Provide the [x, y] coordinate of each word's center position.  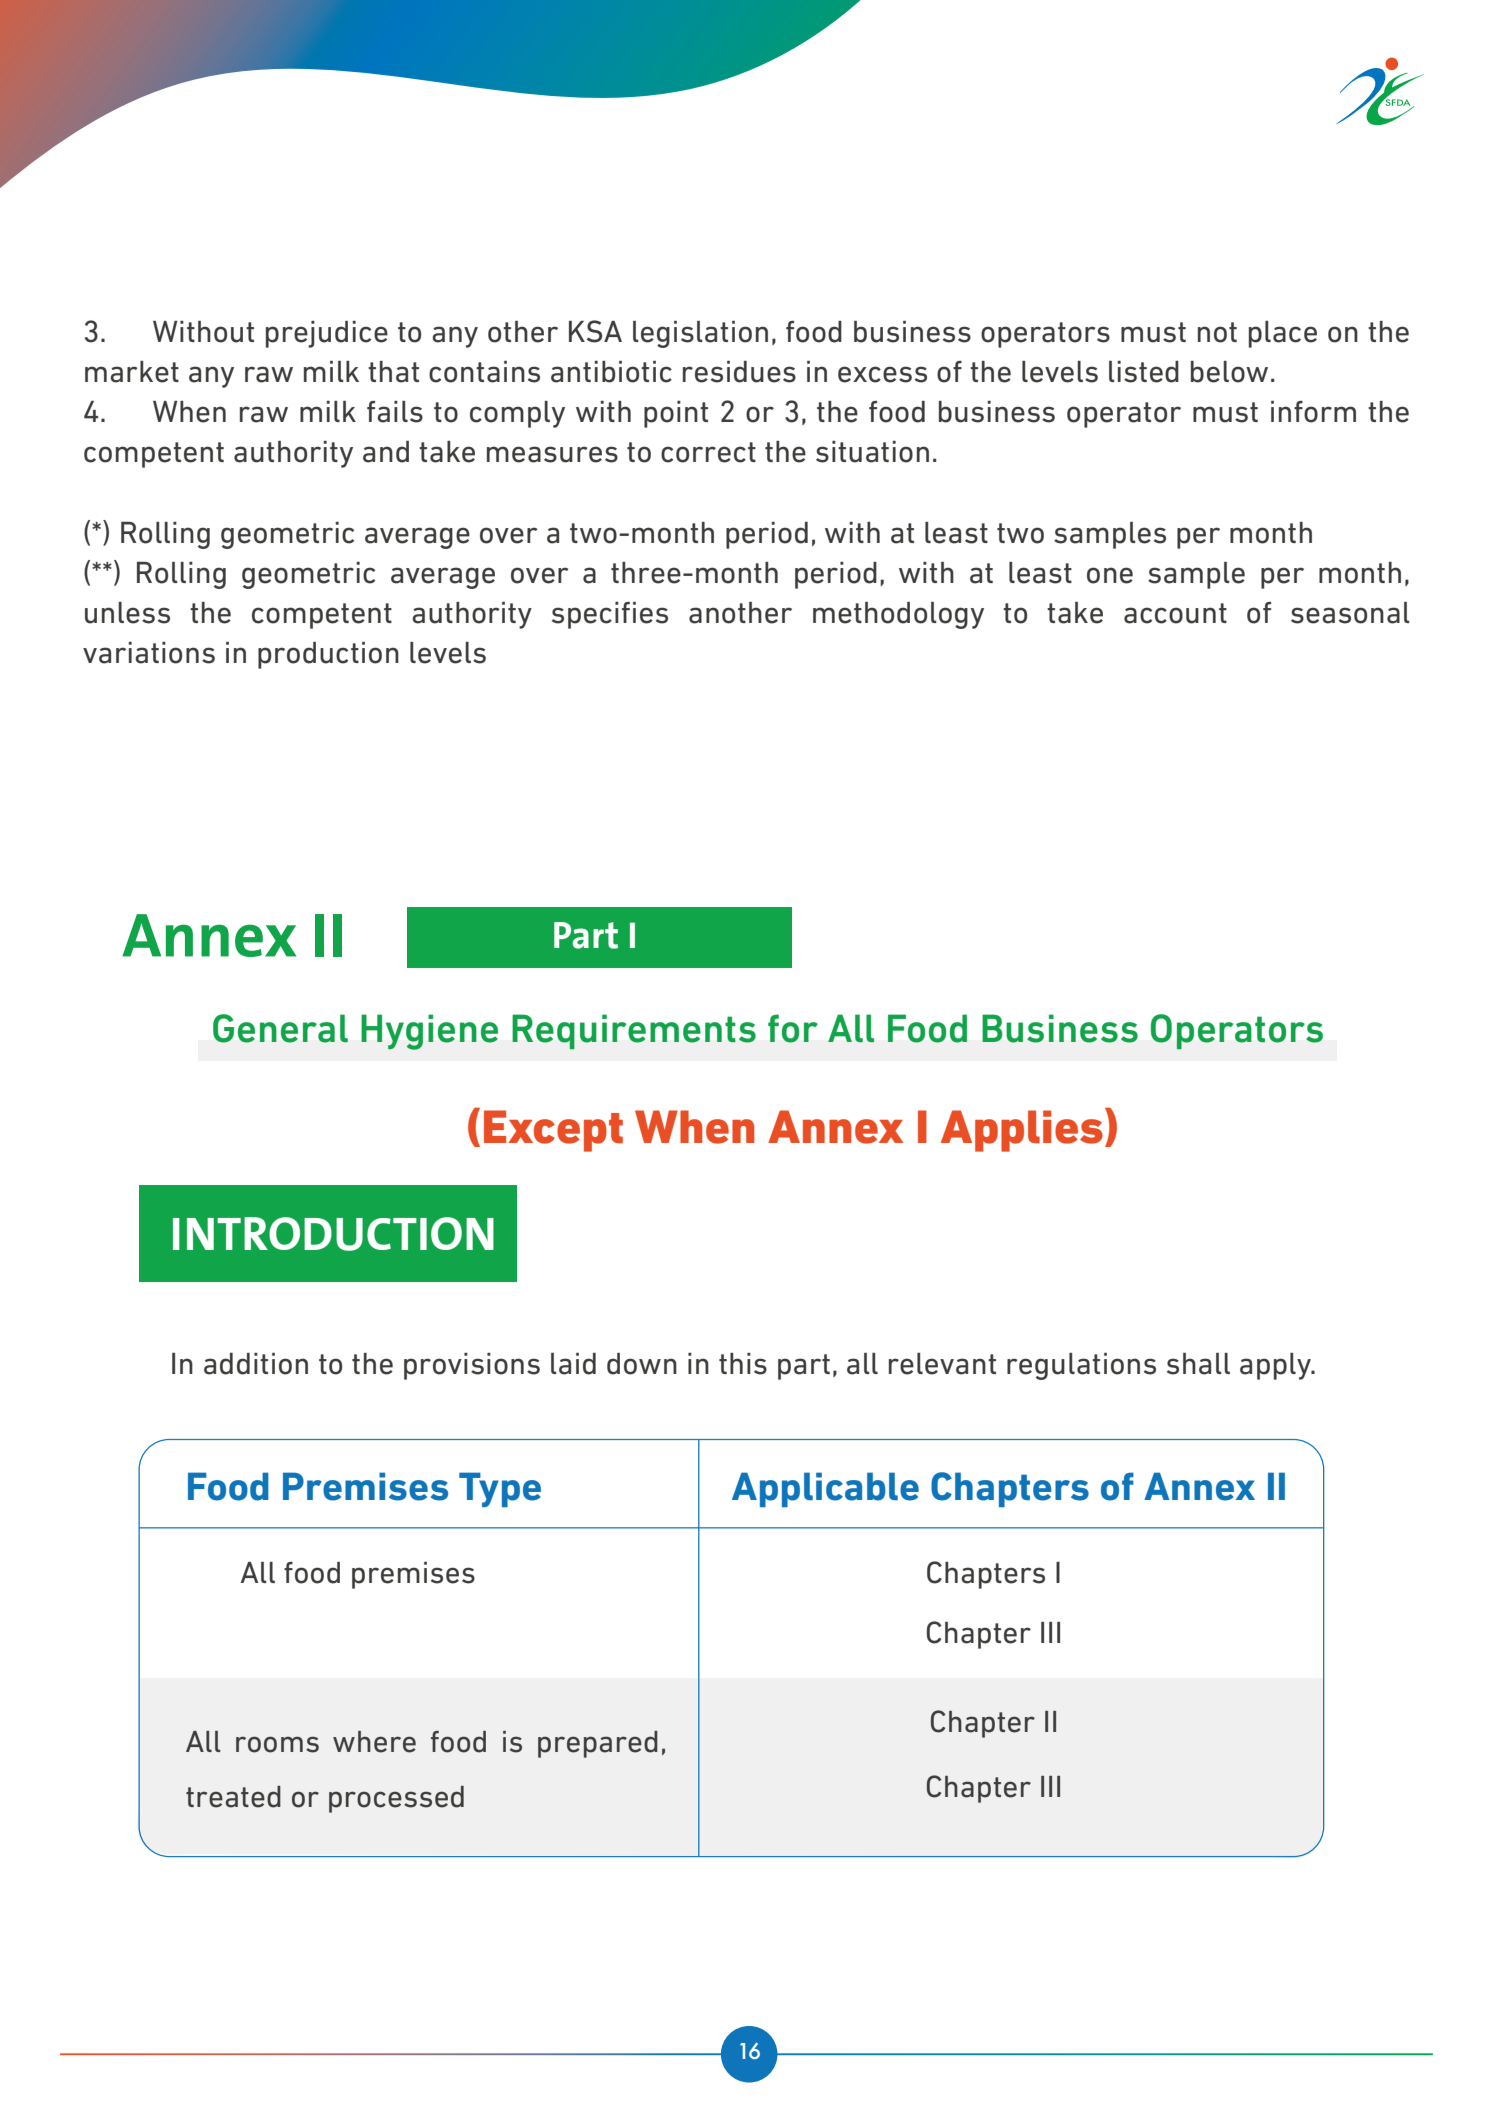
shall [1198, 1364]
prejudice [327, 334]
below [1229, 372]
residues [739, 372]
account [1175, 613]
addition [256, 1364]
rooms [277, 1744]
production [328, 655]
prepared [598, 1744]
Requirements [634, 1032]
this [743, 1364]
